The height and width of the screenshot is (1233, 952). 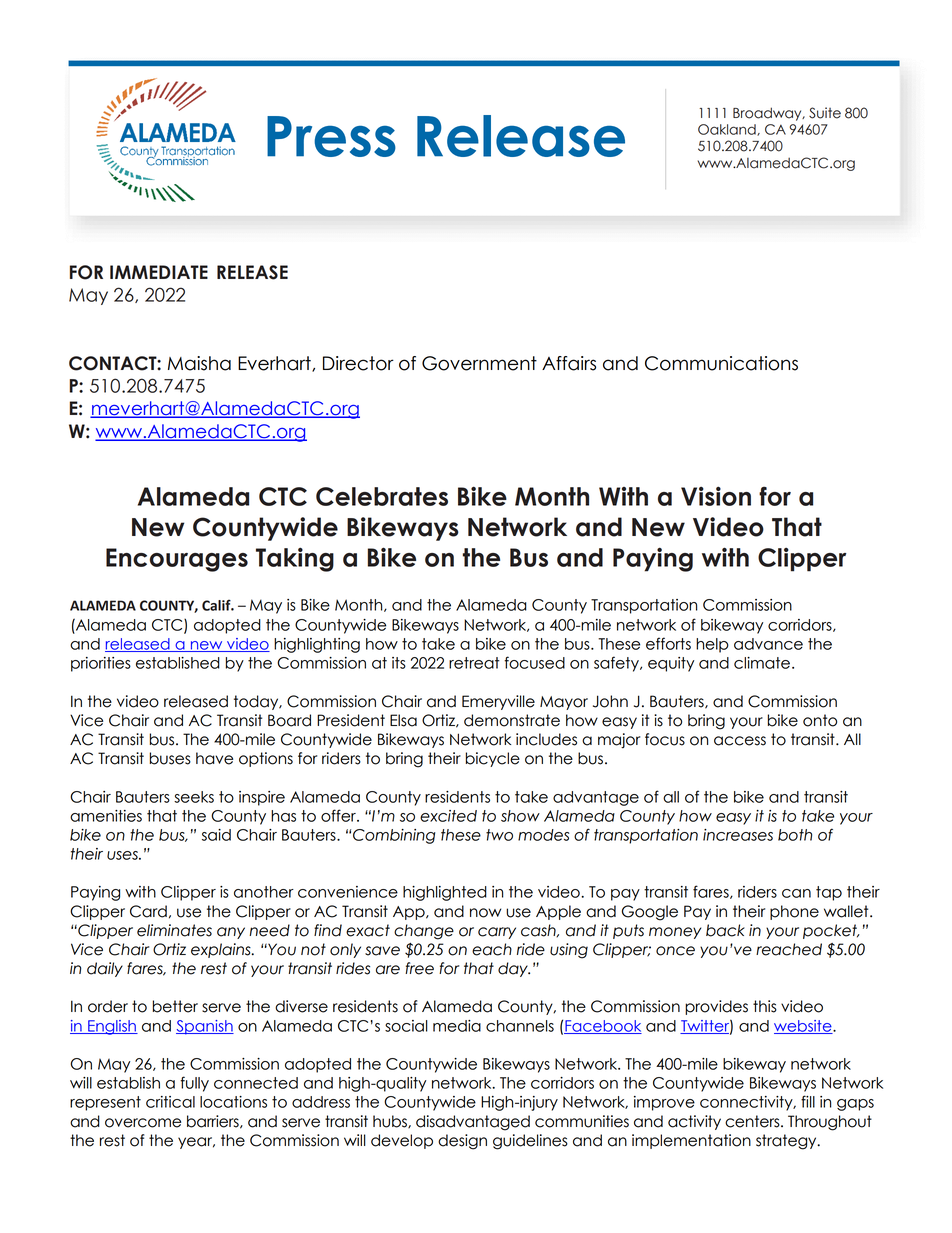 What do you see at coordinates (479, 363) in the screenshot?
I see `Government` at bounding box center [479, 363].
